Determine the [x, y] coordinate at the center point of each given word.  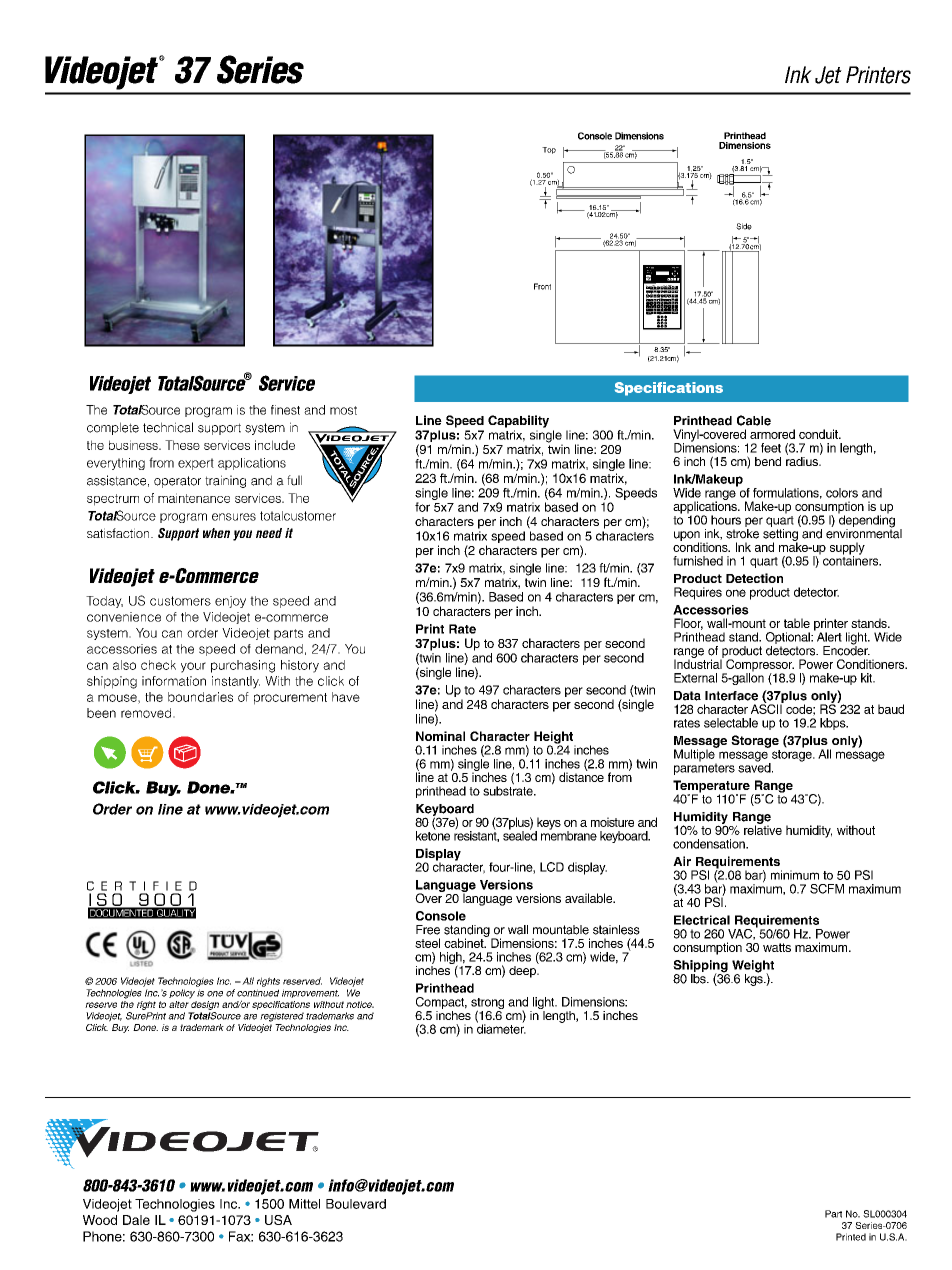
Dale [136, 1220]
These [182, 445]
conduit [819, 434]
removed [147, 713]
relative [763, 829]
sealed [520, 835]
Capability [518, 421]
